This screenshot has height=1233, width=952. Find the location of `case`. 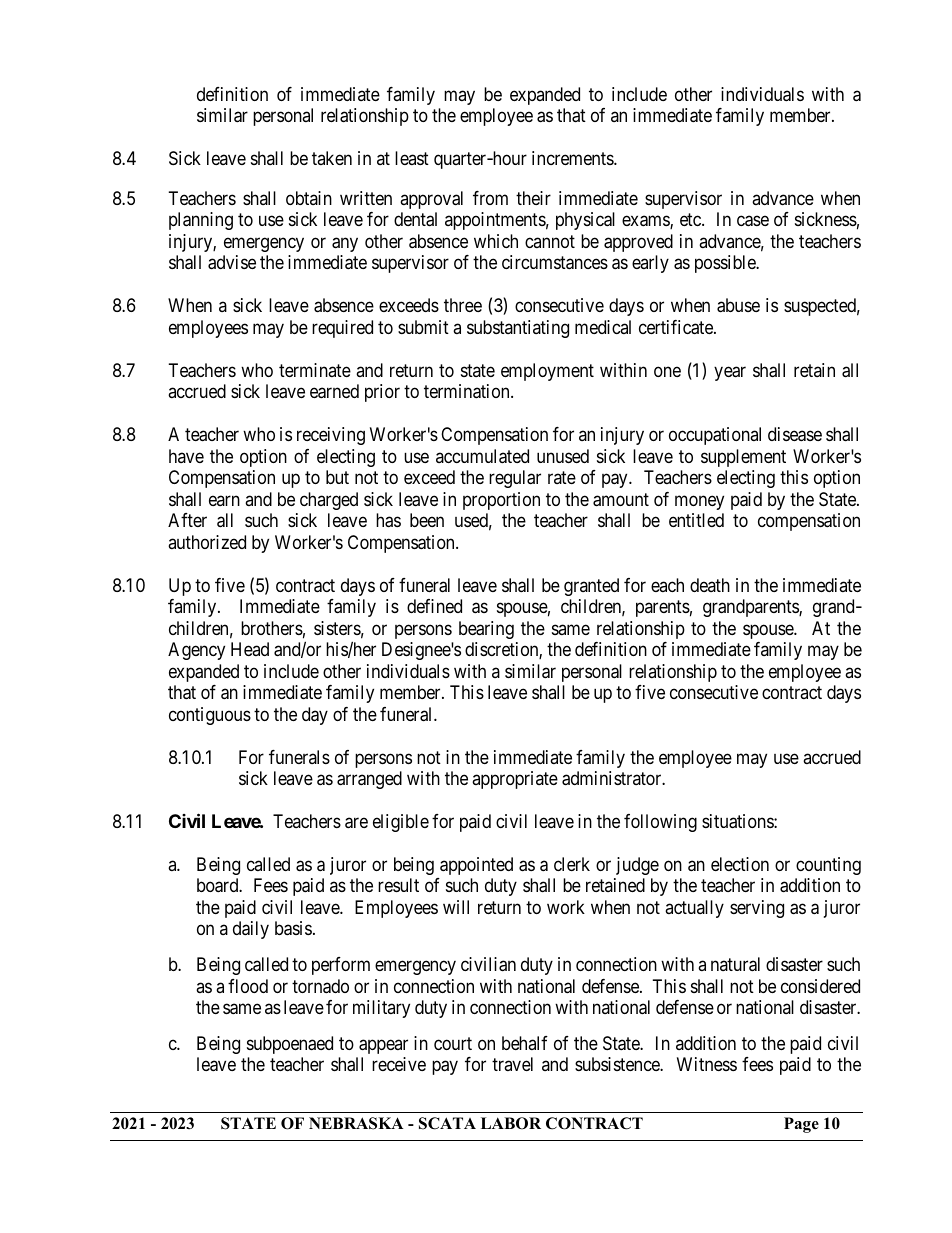

case is located at coordinates (753, 221).
